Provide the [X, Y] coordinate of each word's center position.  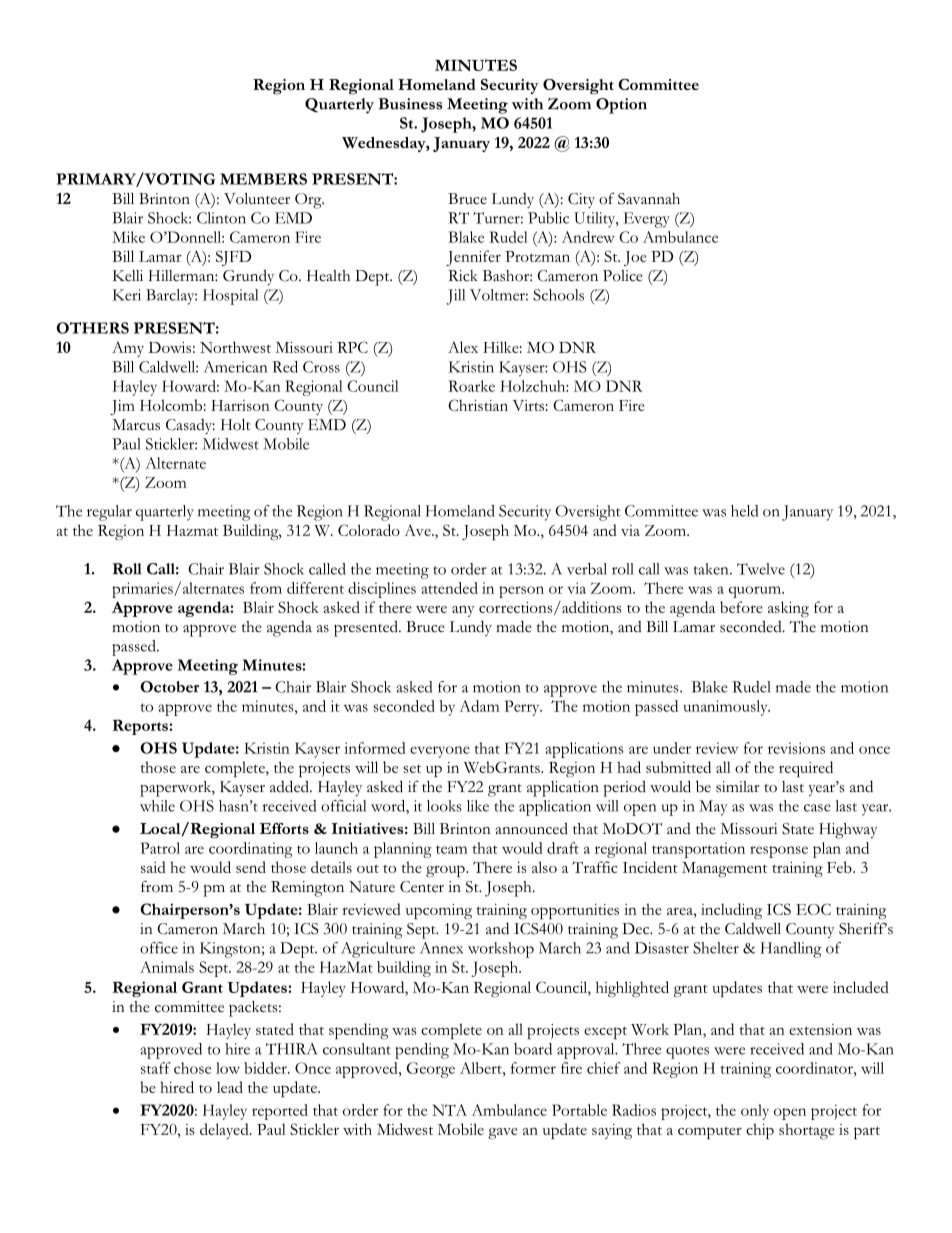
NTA [449, 1110]
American [235, 367]
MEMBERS [263, 179]
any [463, 611]
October [169, 687]
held [744, 511]
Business [410, 104]
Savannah [649, 199]
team [451, 849]
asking [788, 609]
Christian [478, 405]
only [755, 1112]
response [779, 852]
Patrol [160, 848]
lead [230, 1087]
